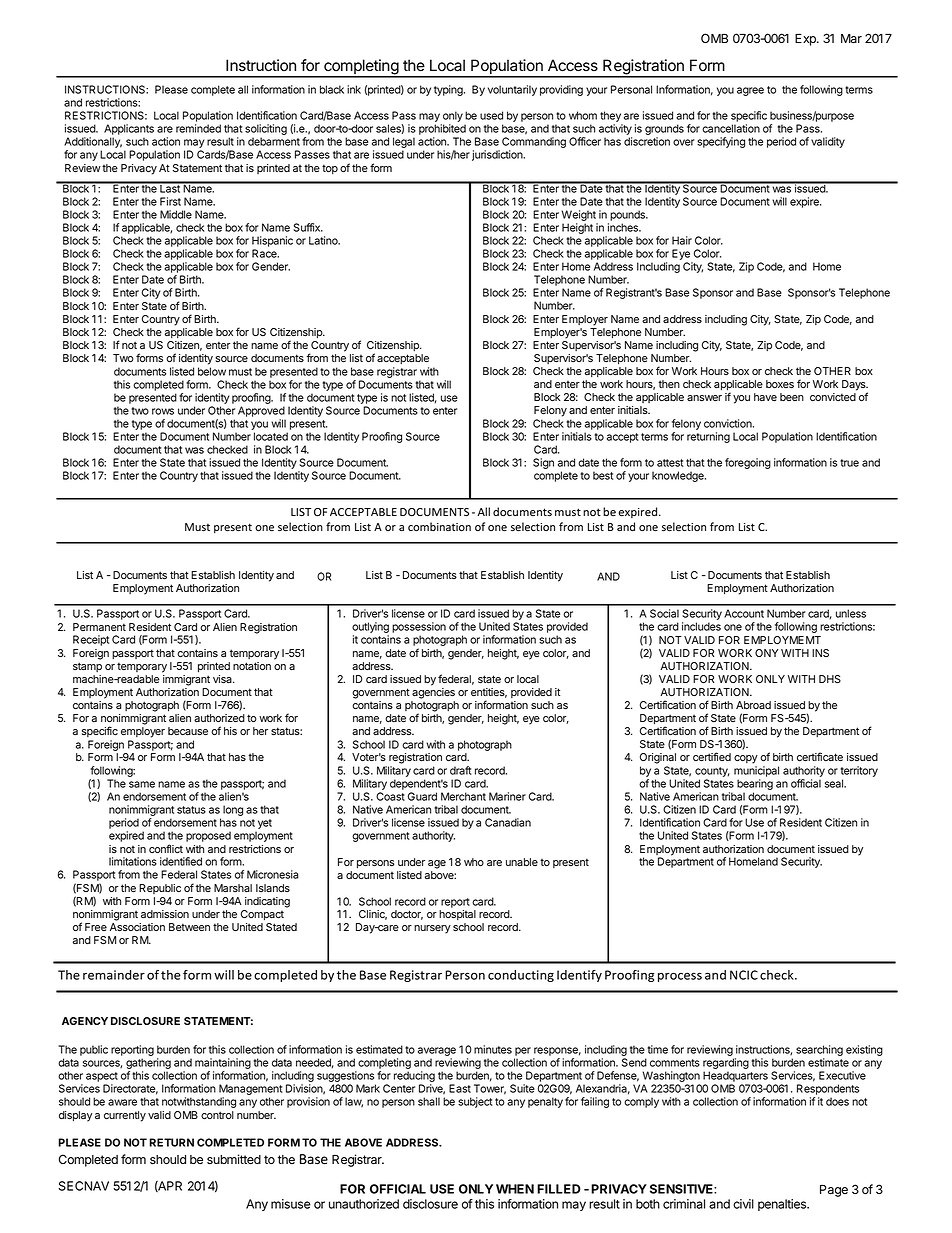 Image resolution: width=952 pixels, height=1233 pixels. Describe the element at coordinates (680, 977) in the document. I see `process` at that location.
